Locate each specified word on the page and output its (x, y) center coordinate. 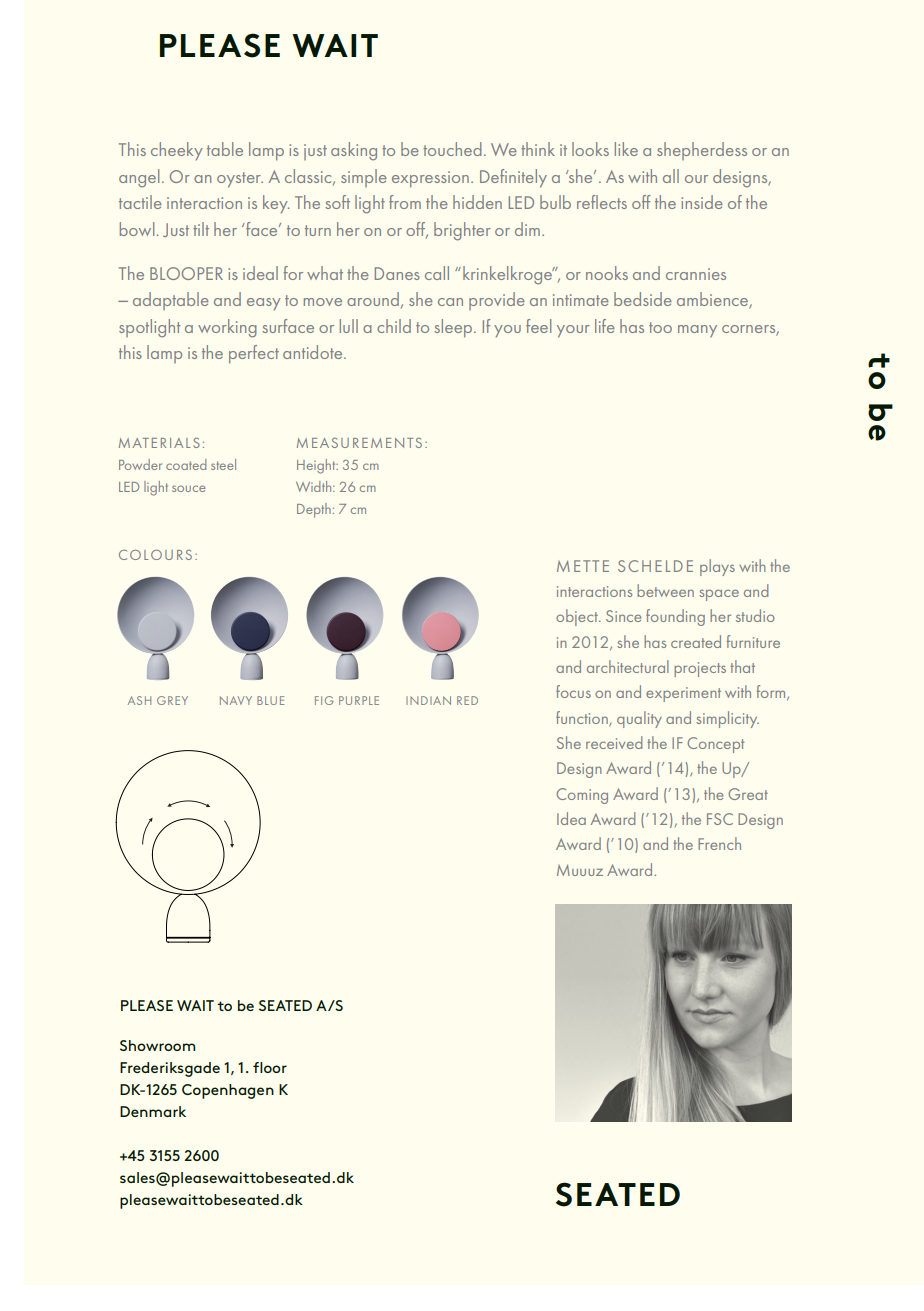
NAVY (236, 700)
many (697, 331)
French (719, 843)
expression (430, 179)
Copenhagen (228, 1091)
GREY (172, 700)
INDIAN (428, 700)
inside (702, 202)
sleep (454, 328)
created (696, 641)
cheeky (177, 151)
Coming (582, 796)
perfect (254, 354)
